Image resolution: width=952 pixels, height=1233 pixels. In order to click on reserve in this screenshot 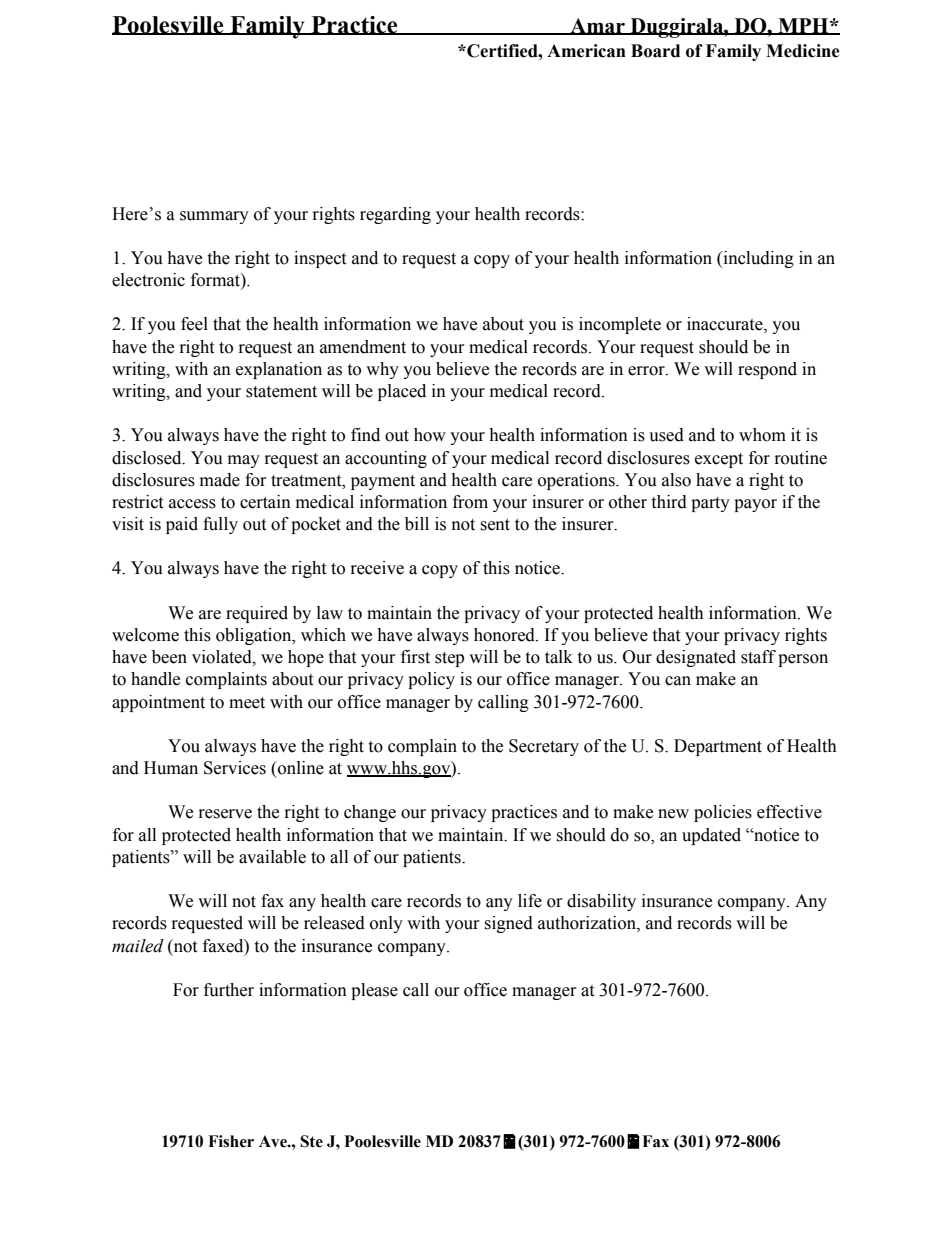, I will do `click(225, 814)`.
